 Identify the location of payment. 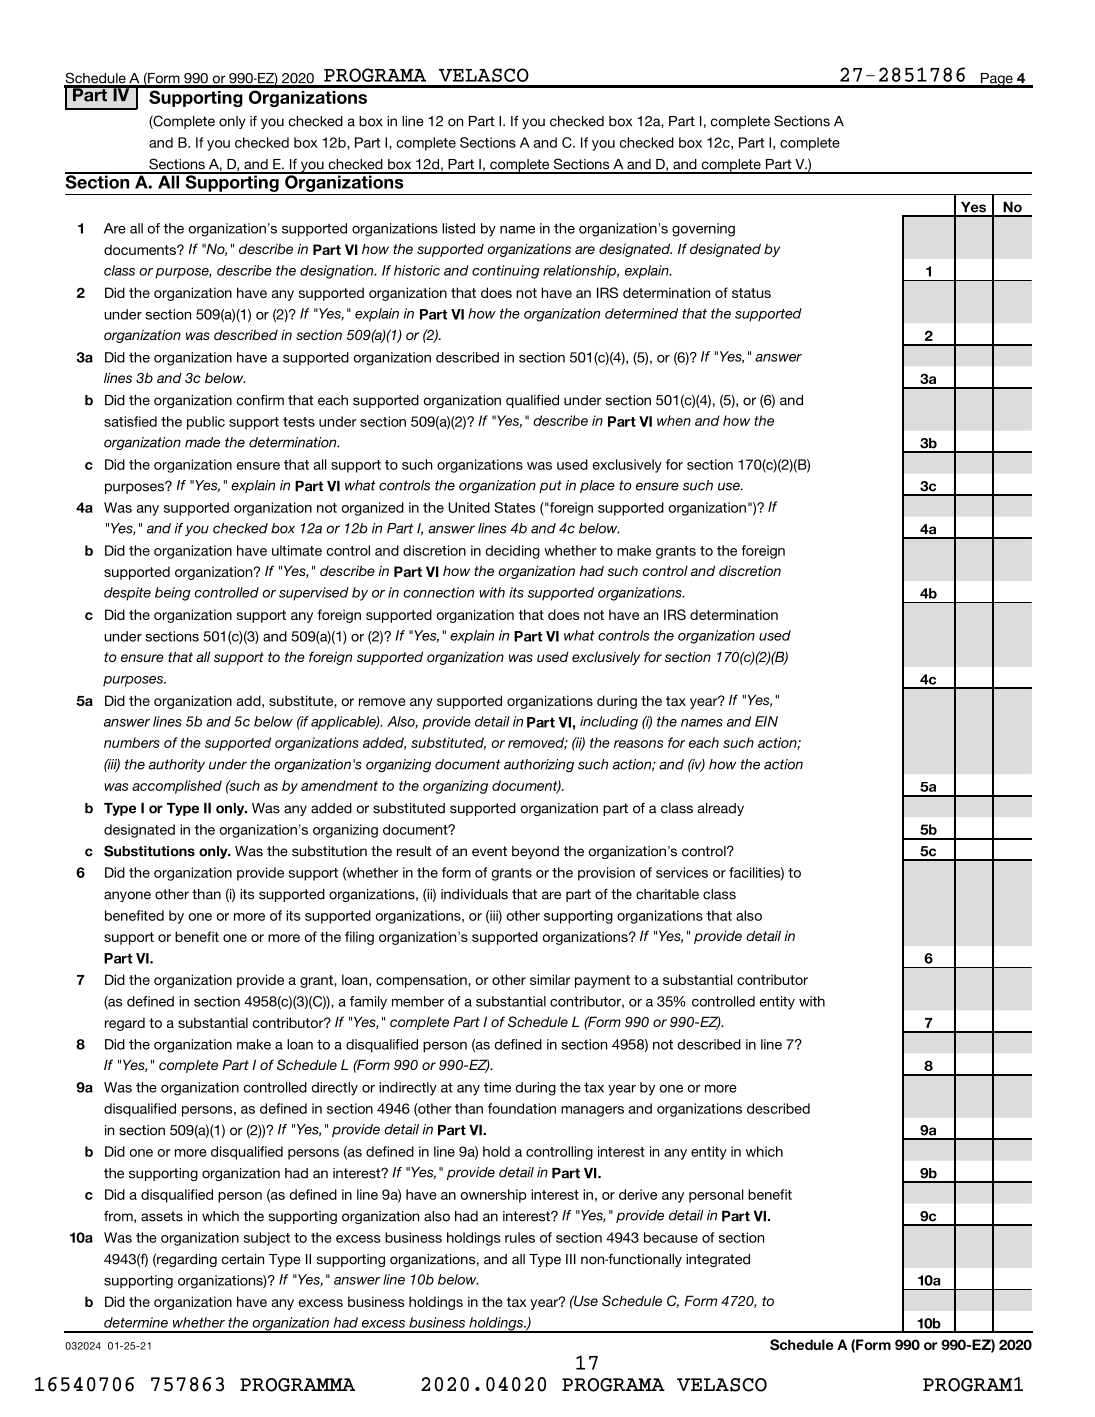
(602, 981).
